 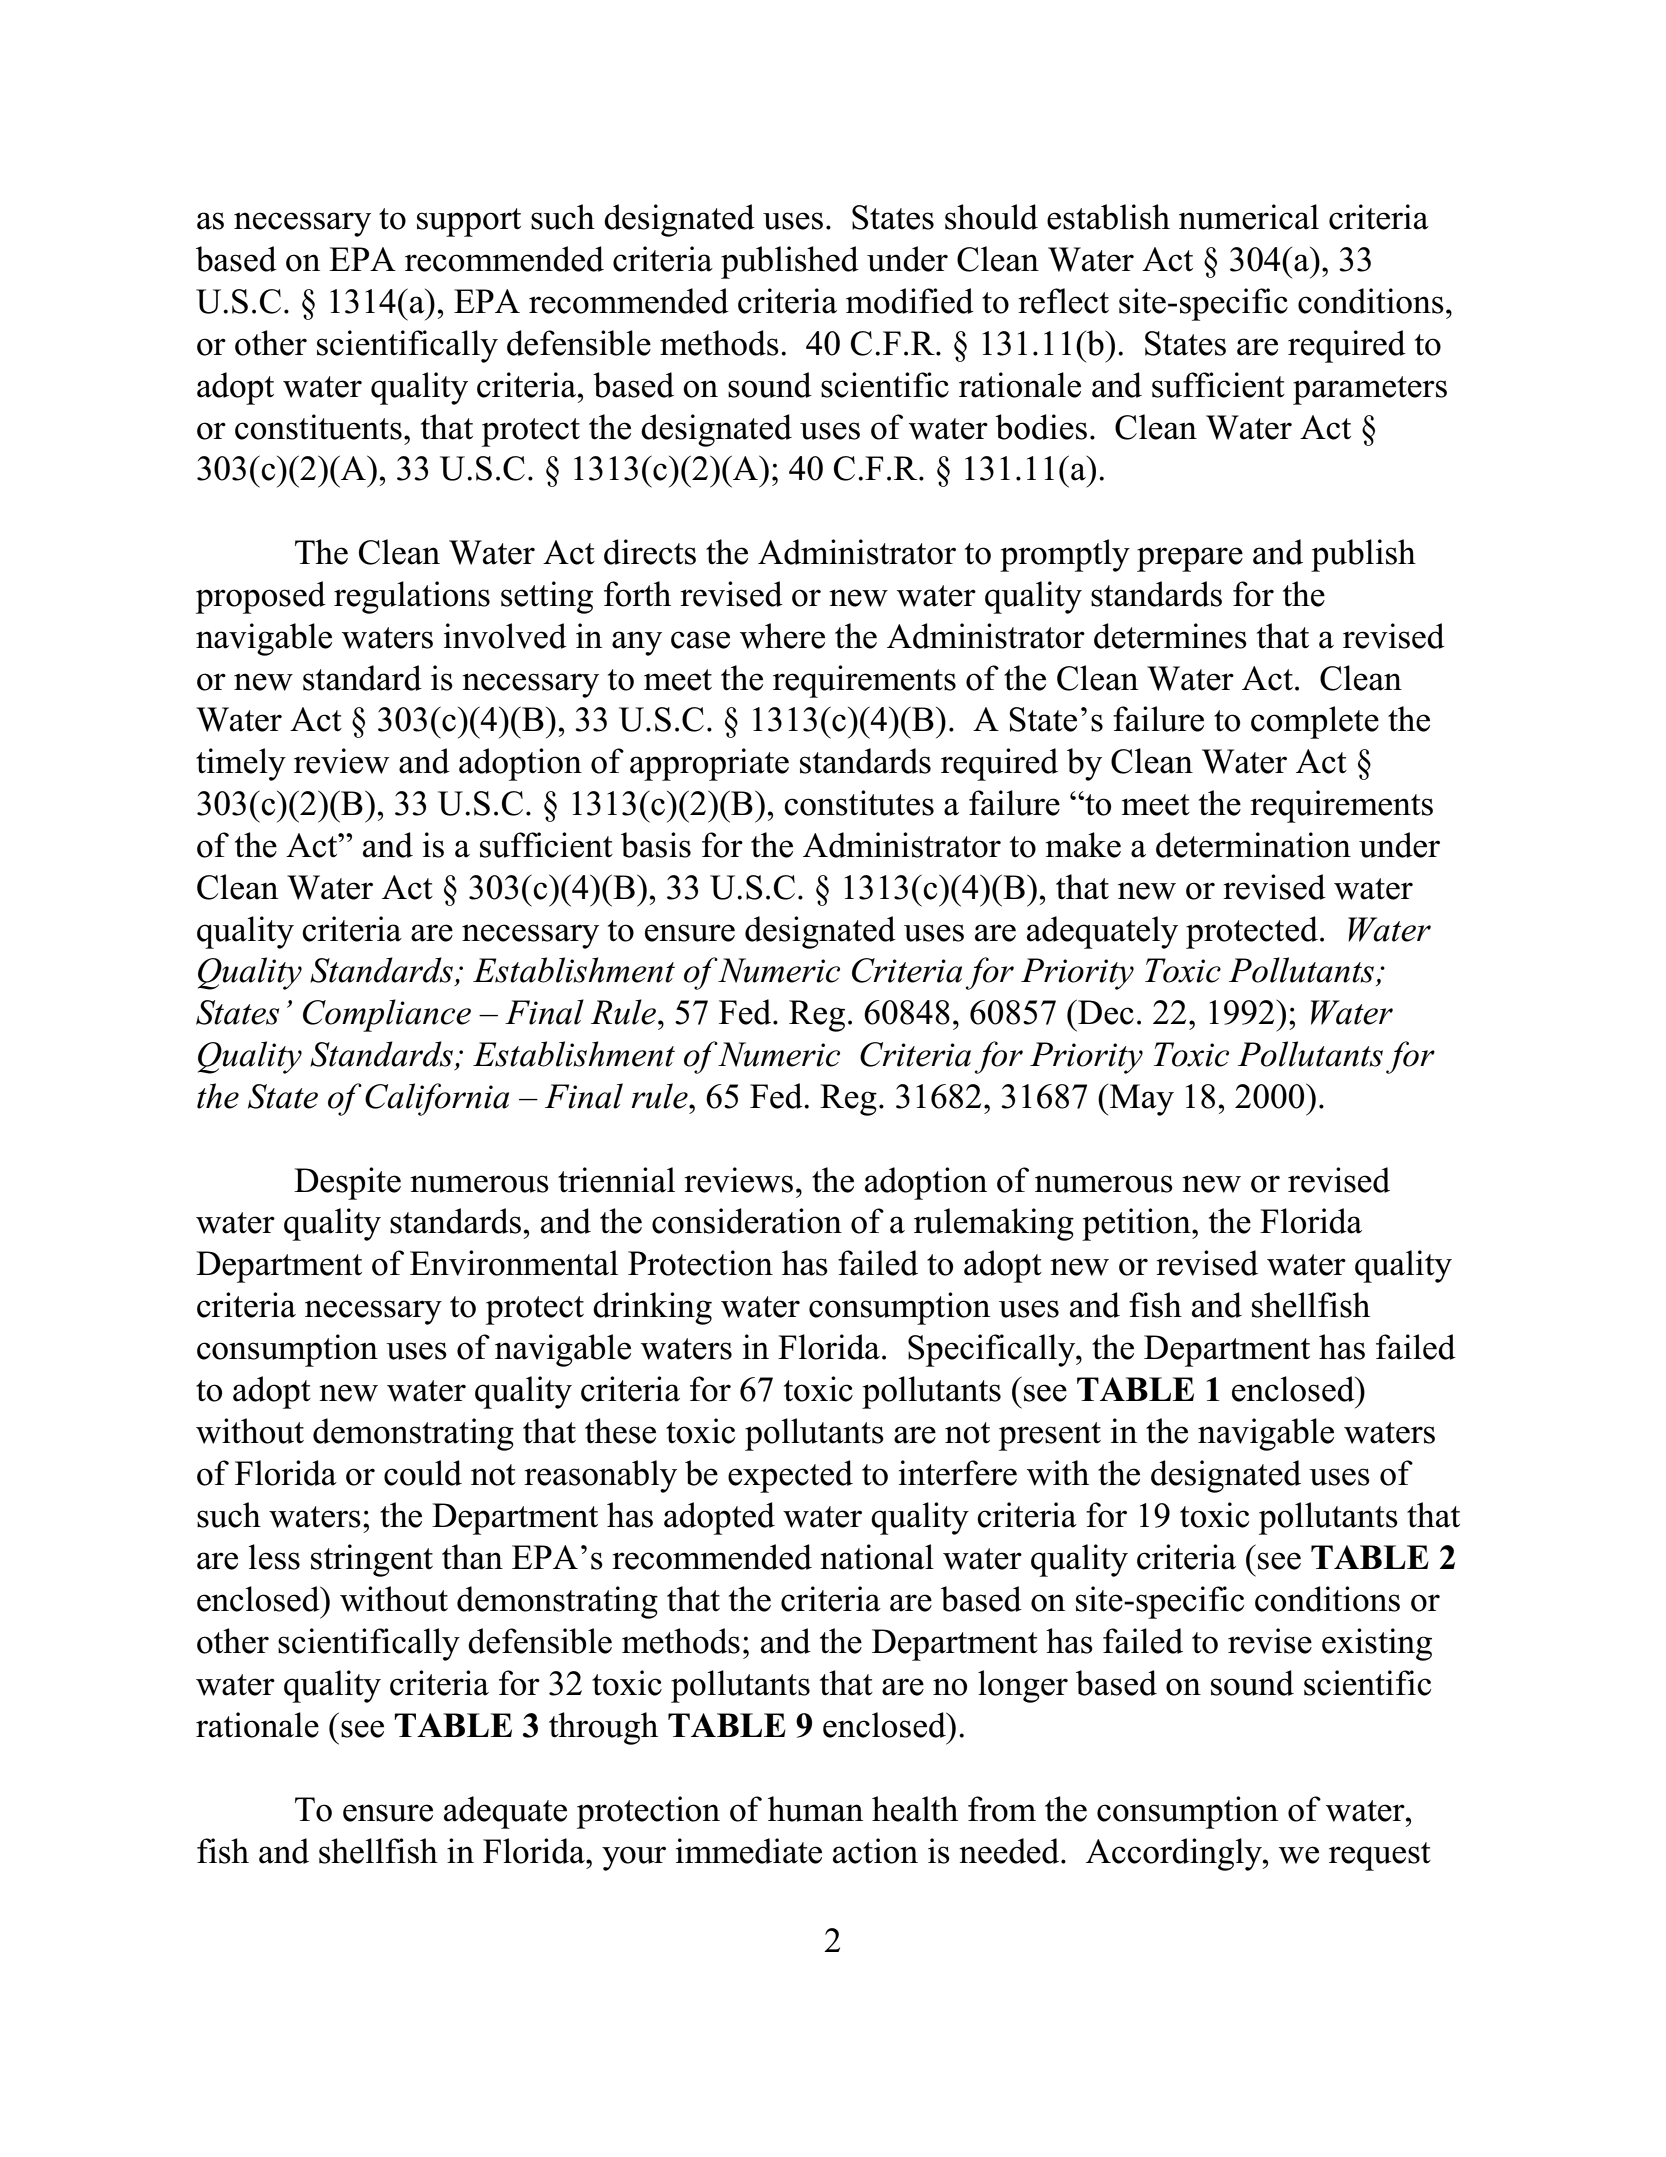 What do you see at coordinates (790, 1476) in the image?
I see `expected` at bounding box center [790, 1476].
